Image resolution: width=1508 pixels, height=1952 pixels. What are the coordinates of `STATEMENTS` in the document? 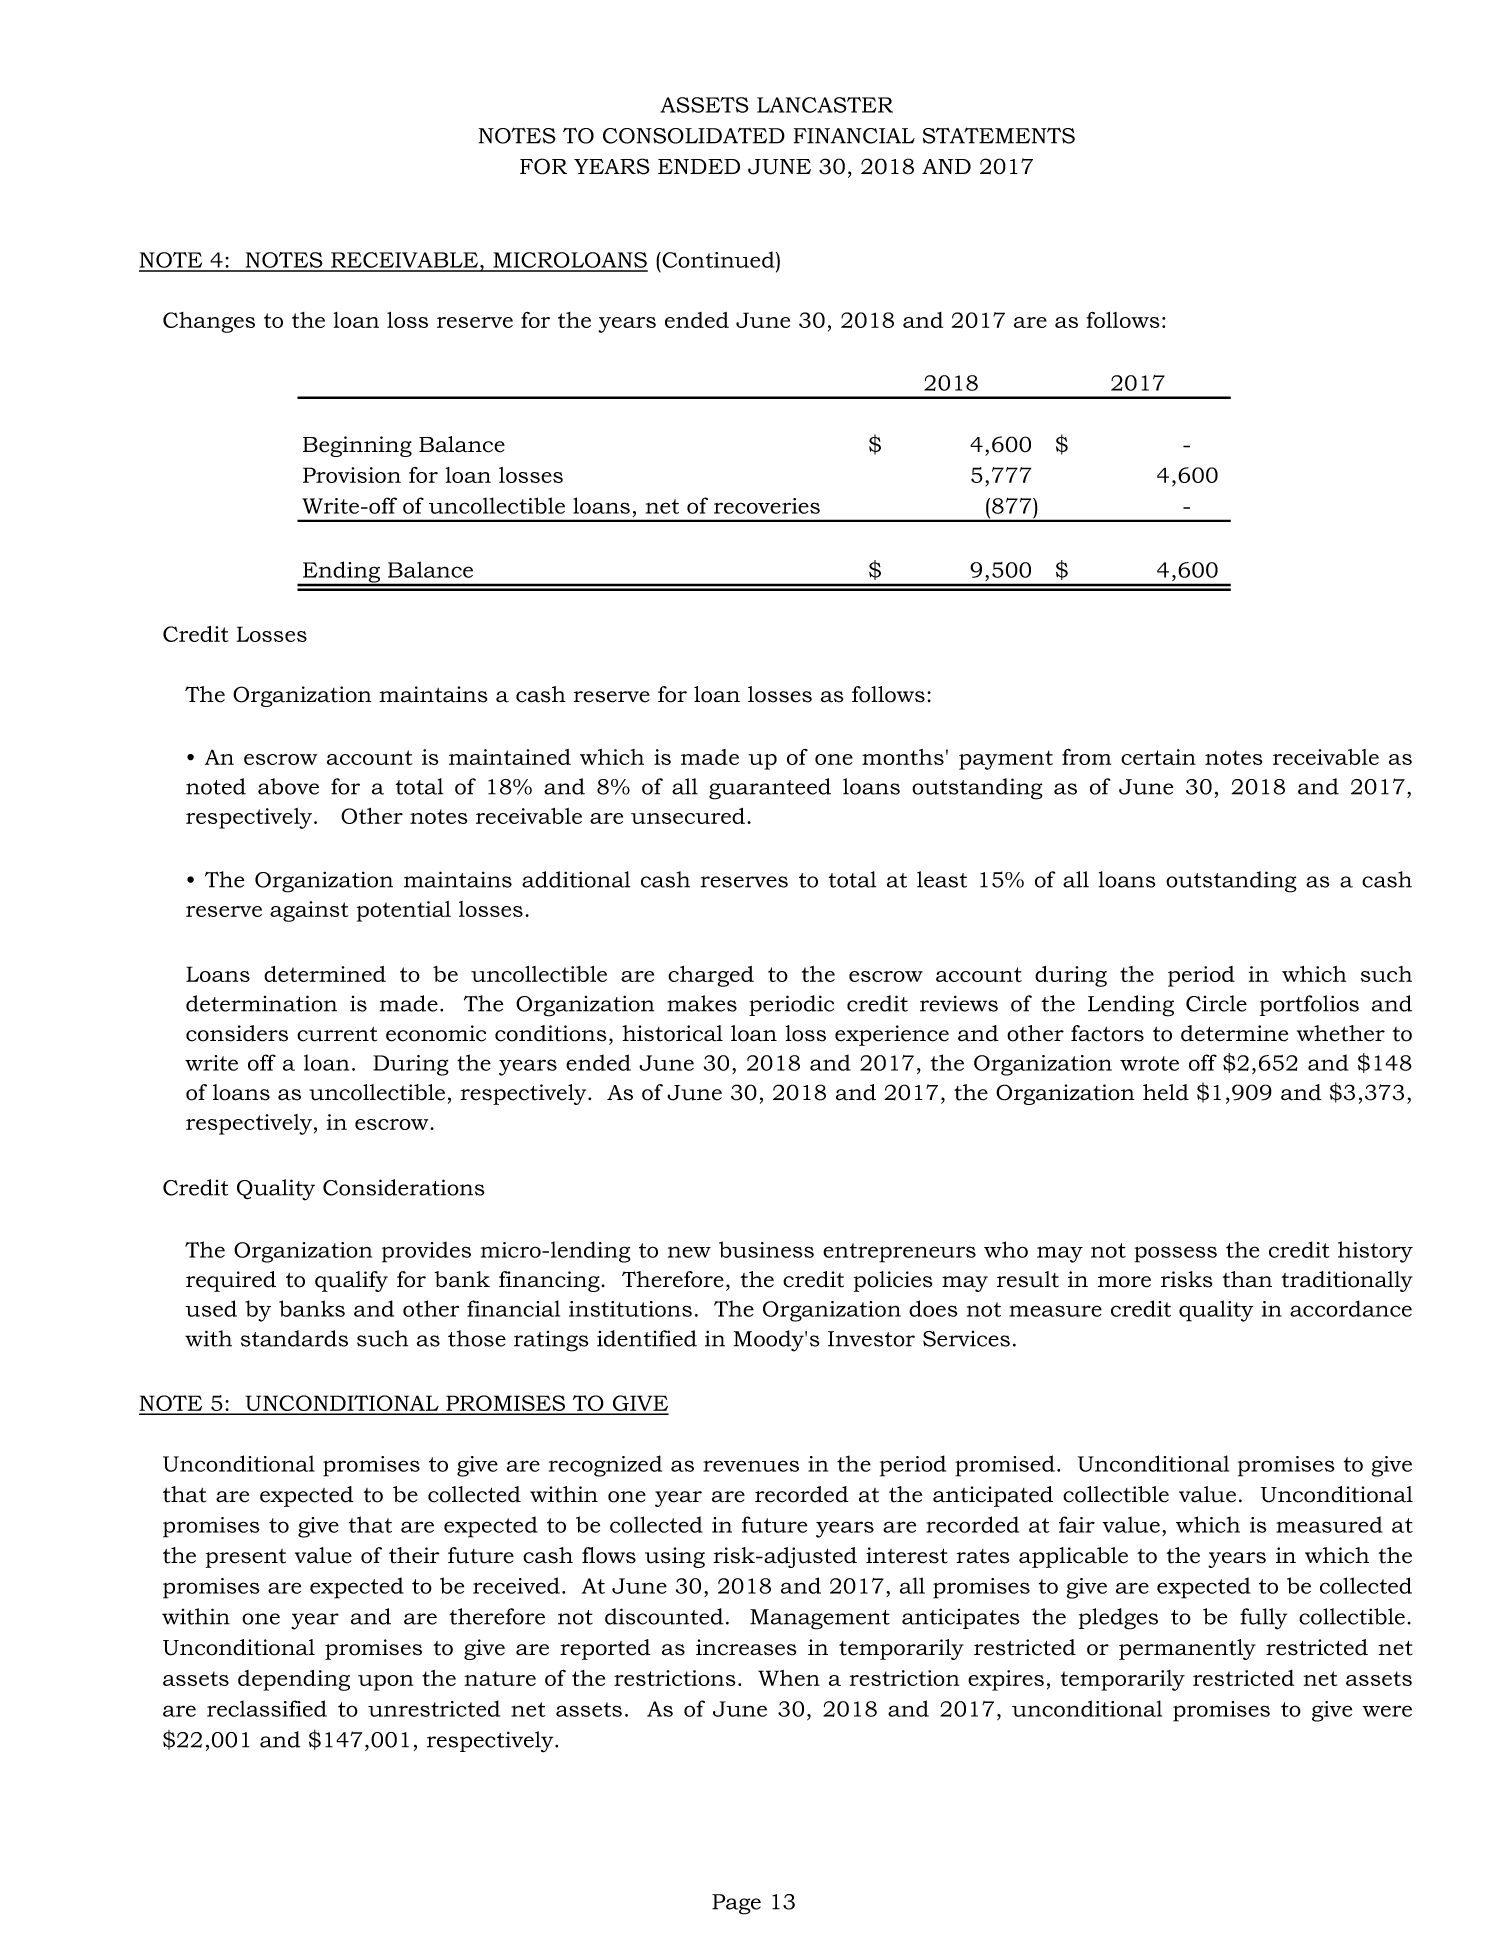 It's located at (999, 135).
